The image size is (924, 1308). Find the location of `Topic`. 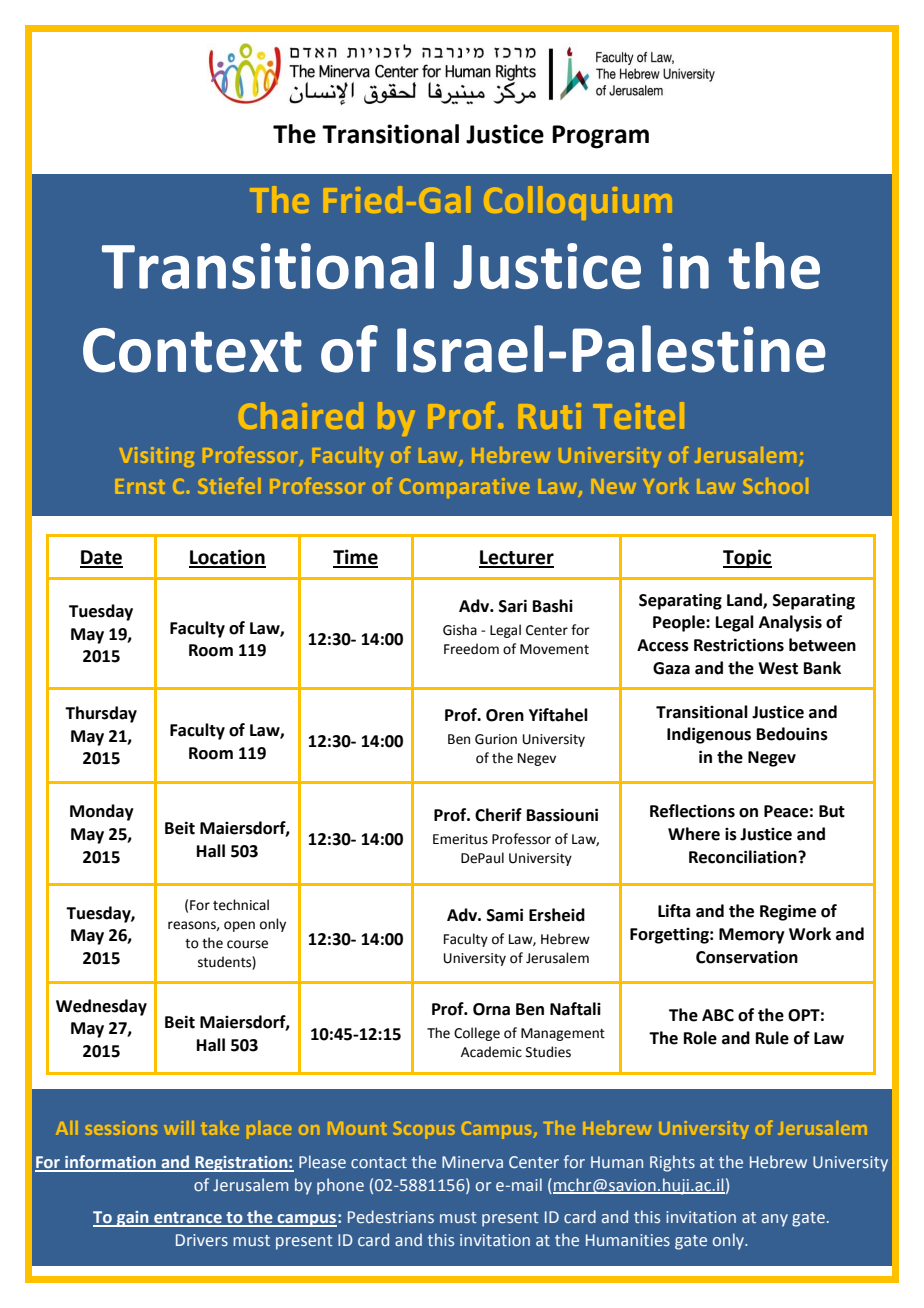

Topic is located at coordinates (747, 558).
